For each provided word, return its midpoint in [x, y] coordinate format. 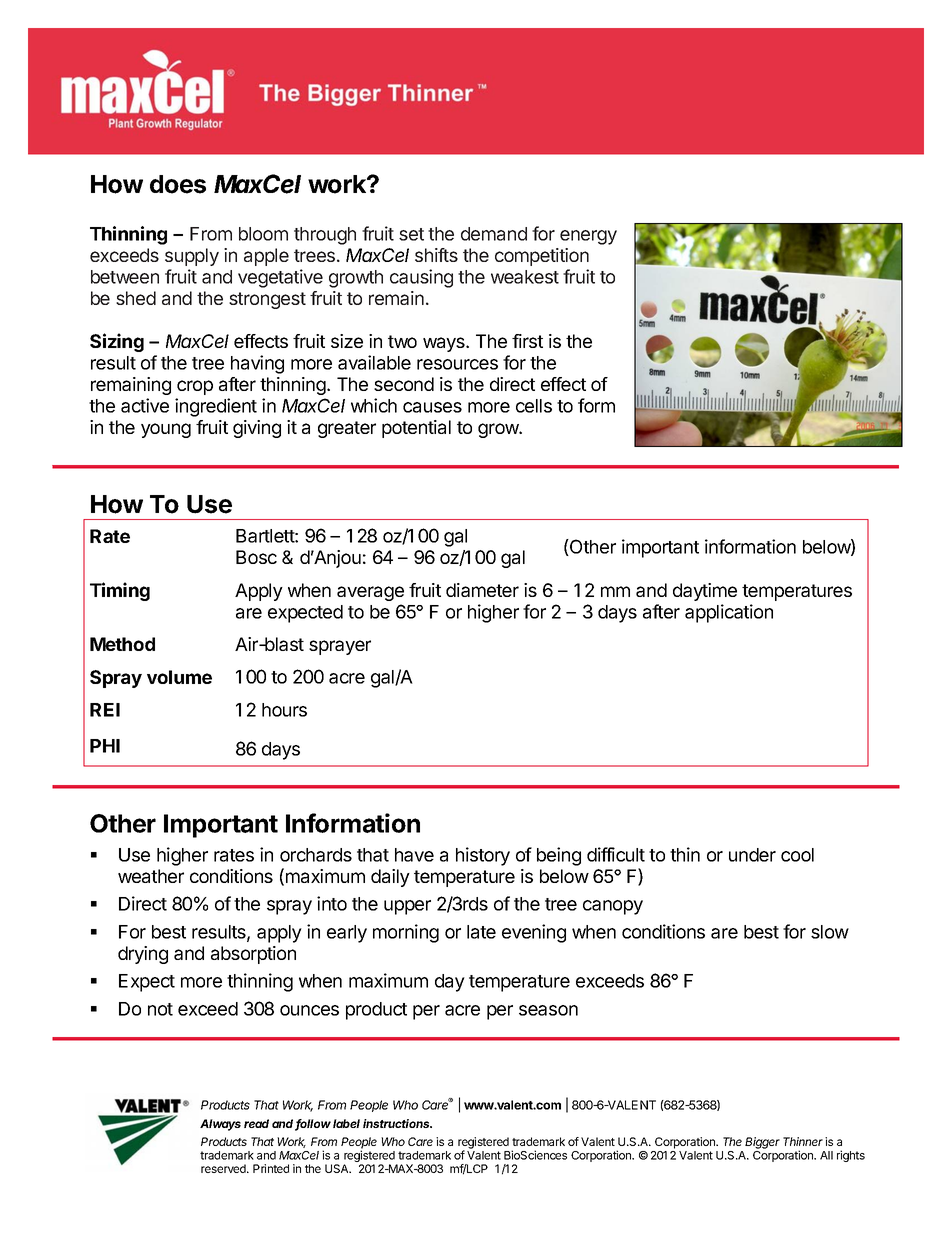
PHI [105, 746]
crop [195, 387]
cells [534, 406]
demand [494, 234]
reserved [224, 1168]
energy [588, 237]
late [481, 932]
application [729, 613]
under [752, 855]
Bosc [256, 557]
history [483, 856]
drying [143, 955]
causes [432, 407]
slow [830, 932]
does [178, 184]
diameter [482, 590]
